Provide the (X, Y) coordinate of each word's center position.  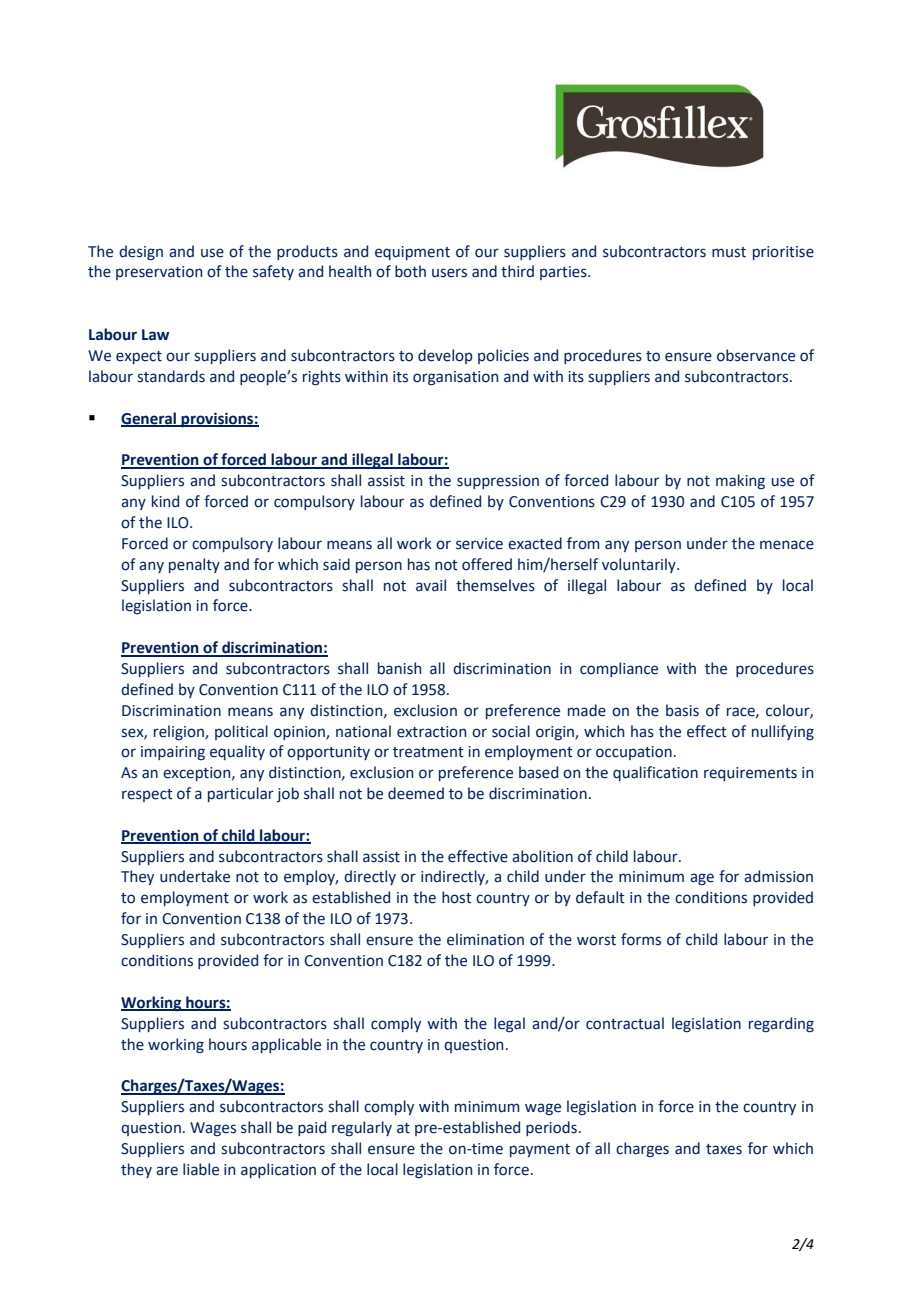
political (241, 732)
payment (540, 1150)
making (740, 481)
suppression (498, 482)
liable (201, 1169)
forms (641, 939)
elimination (485, 939)
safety (273, 272)
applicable (286, 1045)
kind (165, 501)
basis (682, 710)
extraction (431, 732)
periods (551, 1128)
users (449, 273)
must (729, 252)
